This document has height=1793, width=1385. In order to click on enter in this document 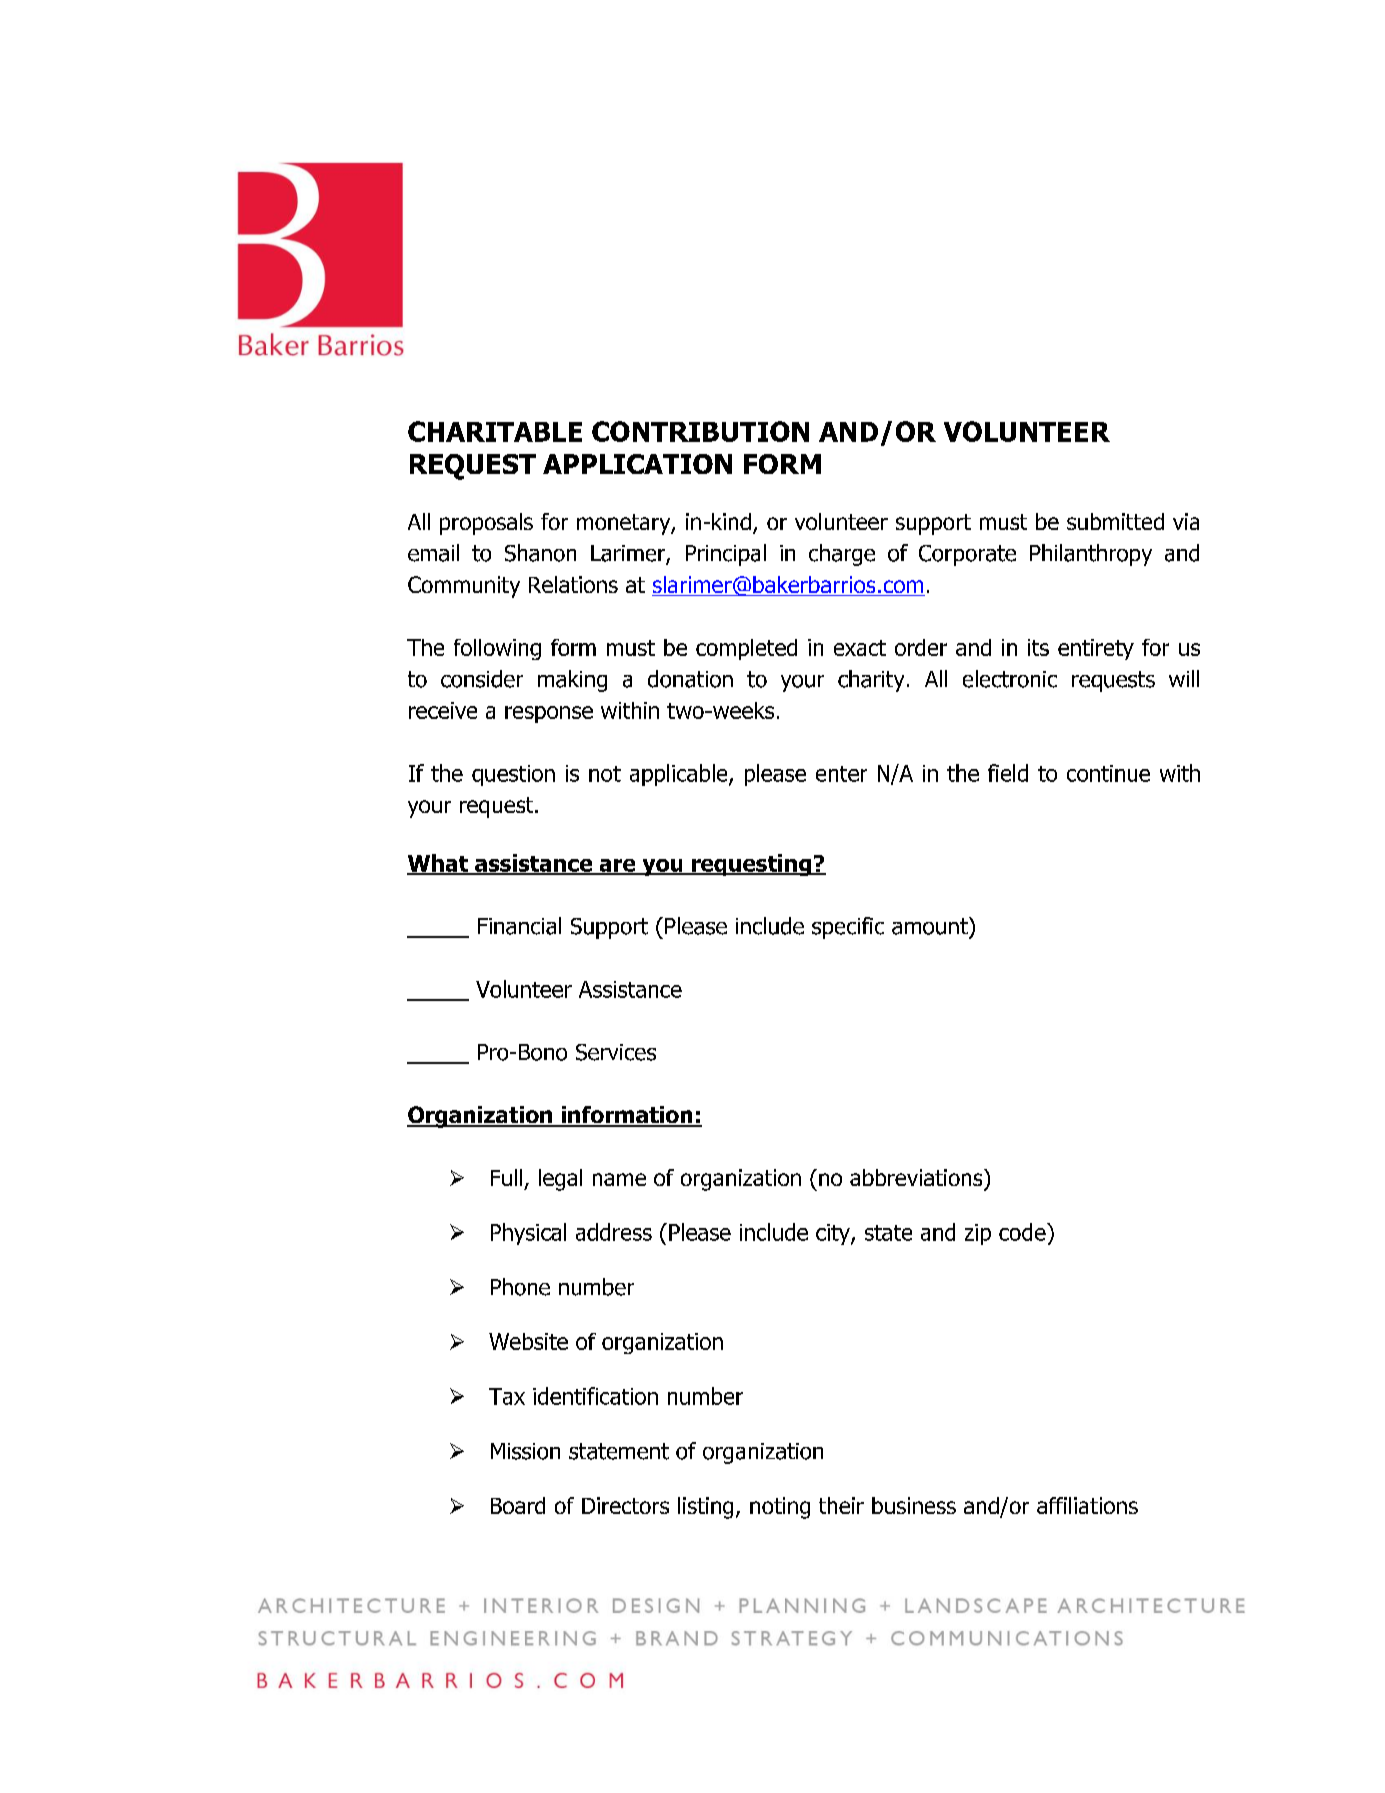, I will do `click(841, 774)`.
